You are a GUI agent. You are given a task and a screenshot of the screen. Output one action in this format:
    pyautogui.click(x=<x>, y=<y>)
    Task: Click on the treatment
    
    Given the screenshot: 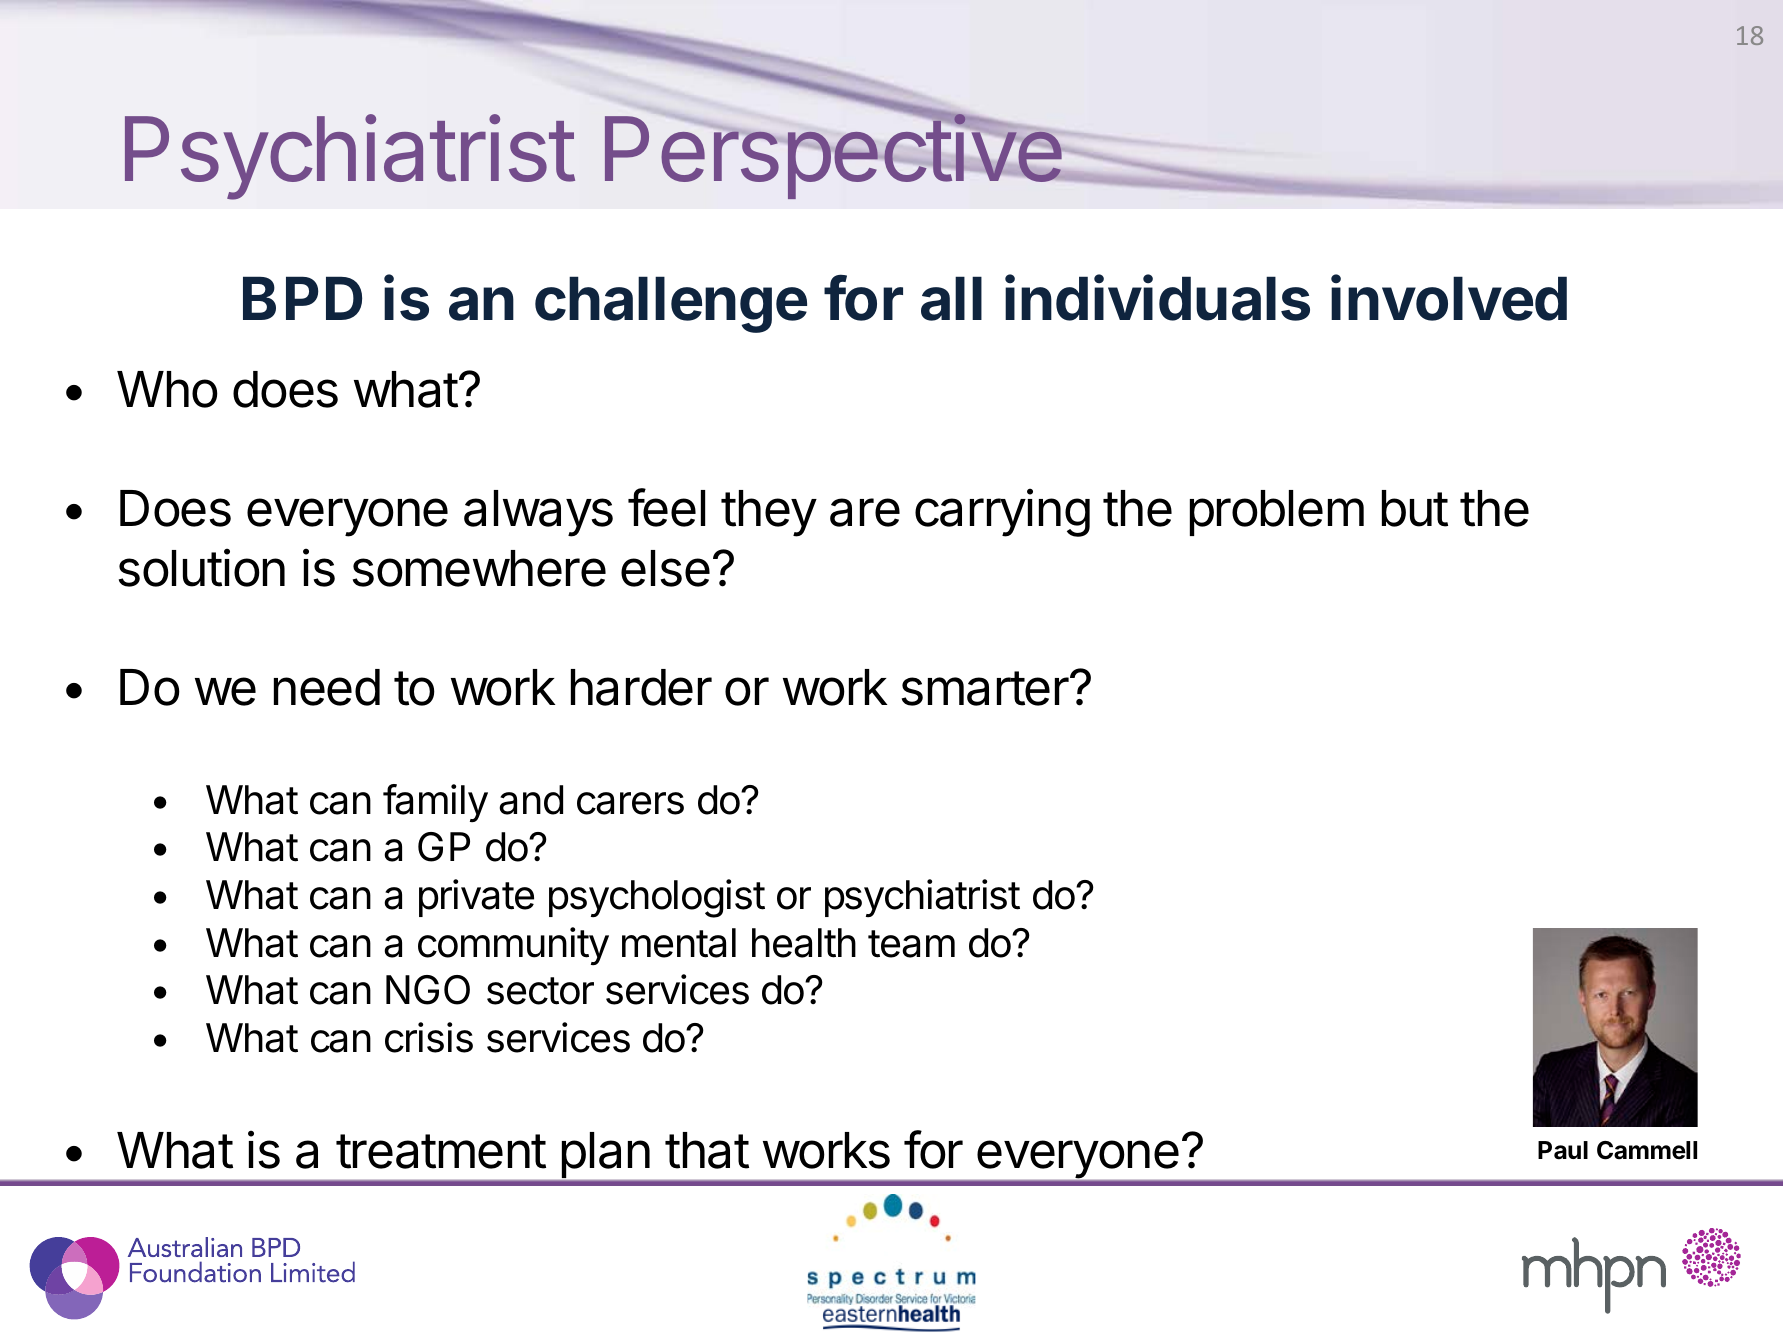 What is the action you would take?
    pyautogui.click(x=441, y=1151)
